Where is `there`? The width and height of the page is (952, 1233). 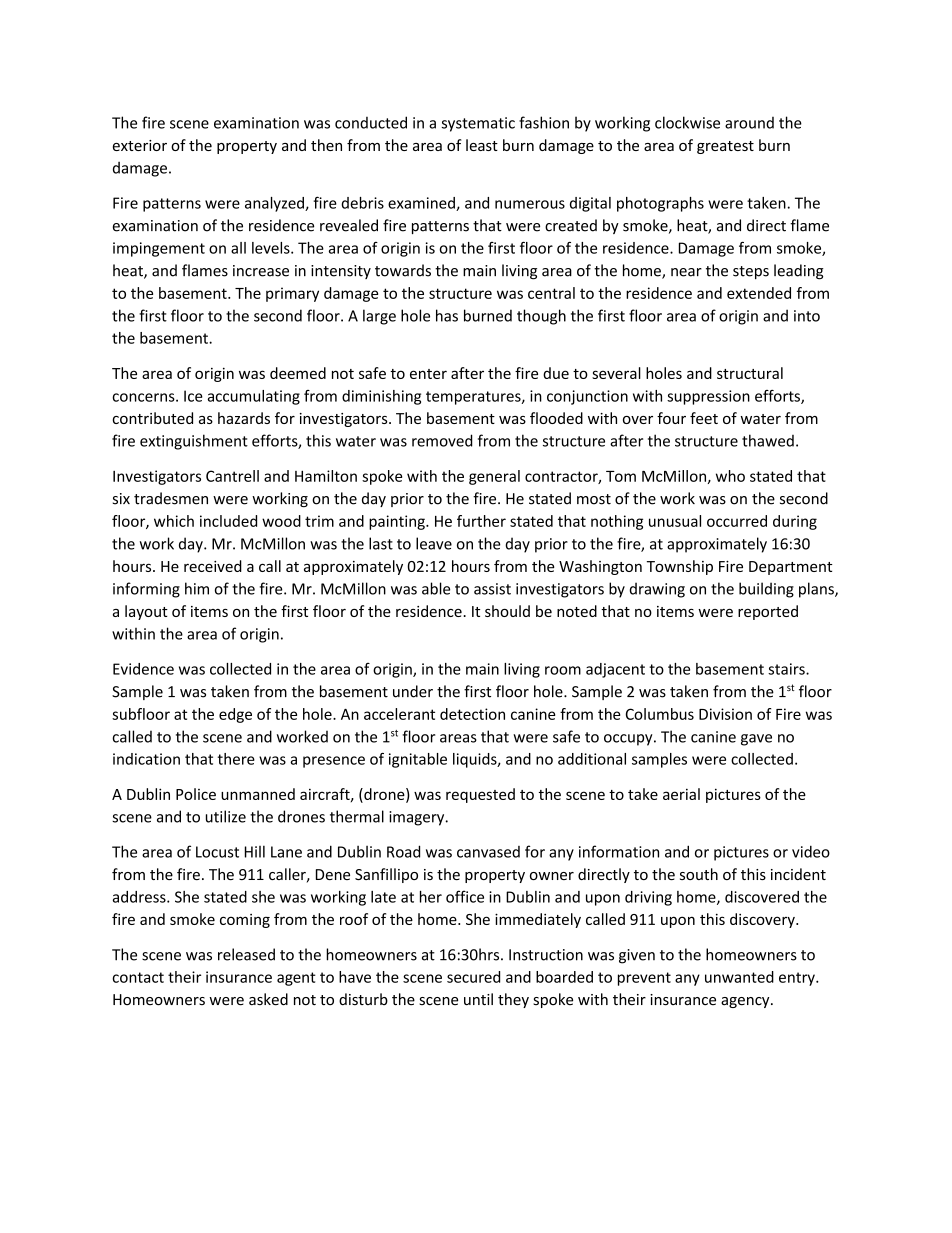 there is located at coordinates (236, 759).
